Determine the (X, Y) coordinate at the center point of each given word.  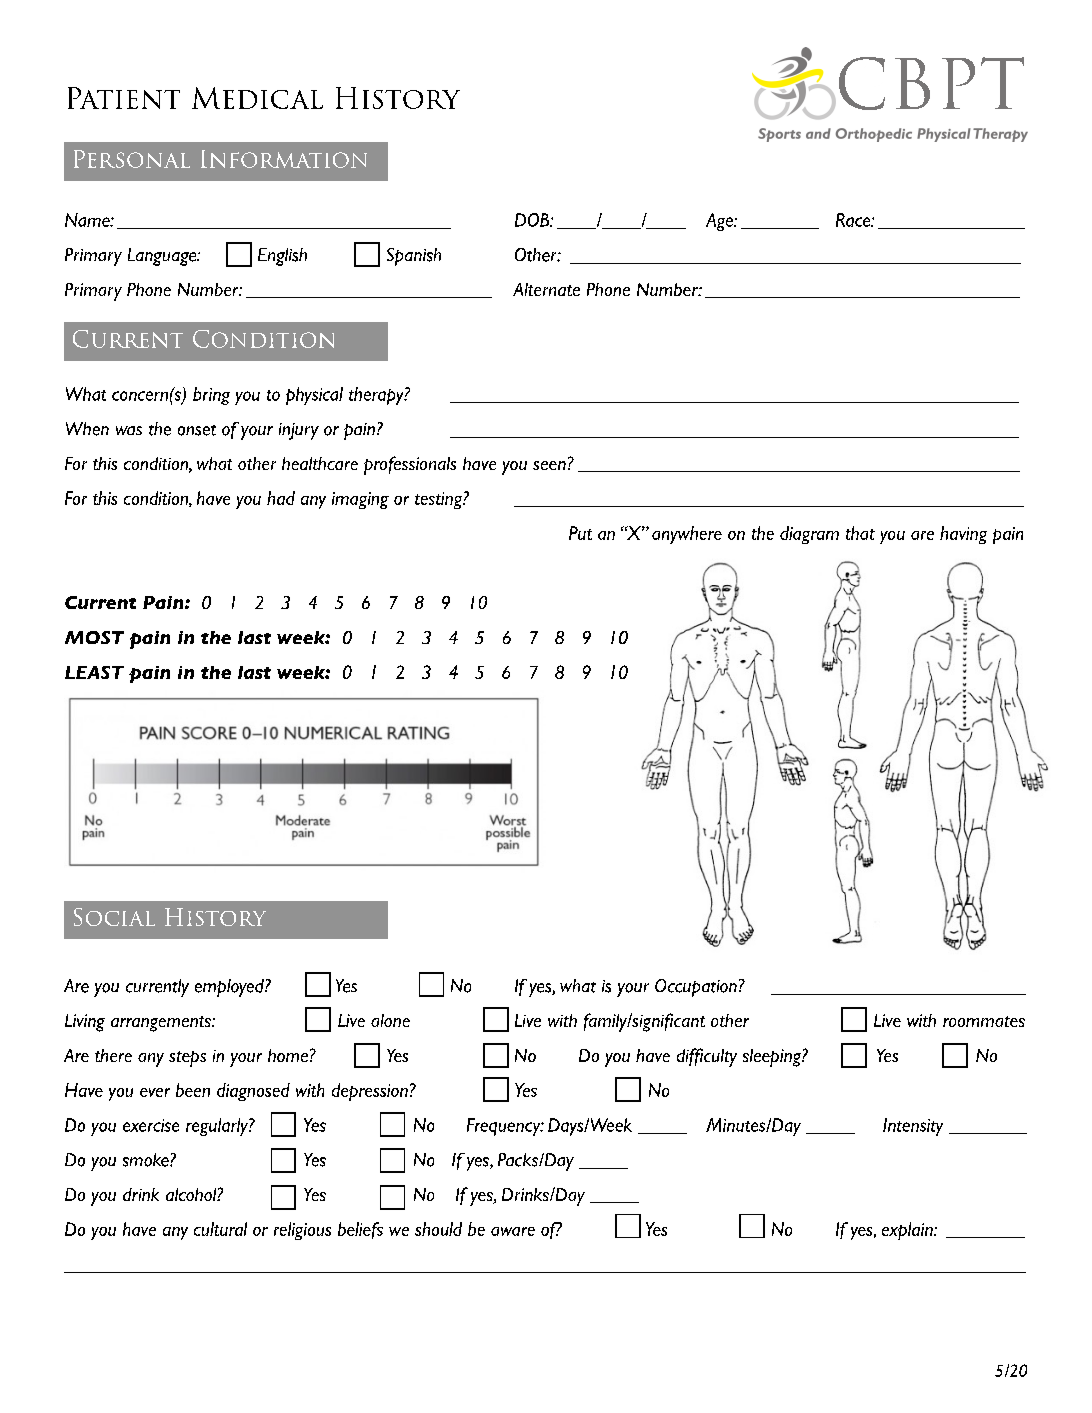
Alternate (546, 289)
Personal (132, 159)
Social (114, 917)
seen (549, 465)
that (860, 533)
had (281, 498)
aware (513, 1231)
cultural (220, 1229)
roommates (984, 1021)
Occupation (696, 988)
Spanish (414, 257)
